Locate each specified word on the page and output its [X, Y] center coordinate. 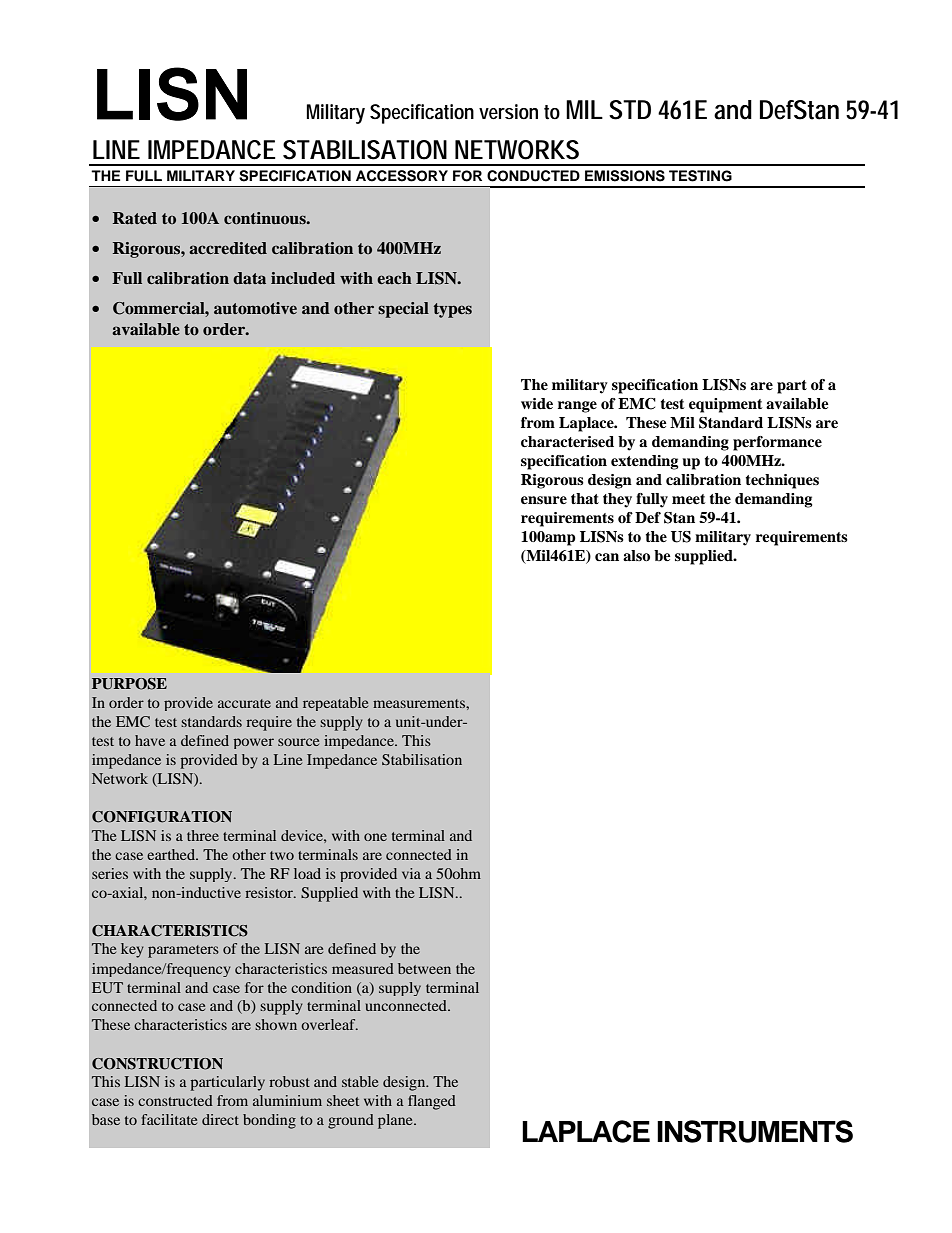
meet [689, 499]
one [375, 837]
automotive [255, 308]
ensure [544, 500]
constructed [175, 1100]
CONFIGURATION [162, 817]
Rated [135, 218]
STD [630, 110]
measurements [420, 703]
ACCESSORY [402, 176]
